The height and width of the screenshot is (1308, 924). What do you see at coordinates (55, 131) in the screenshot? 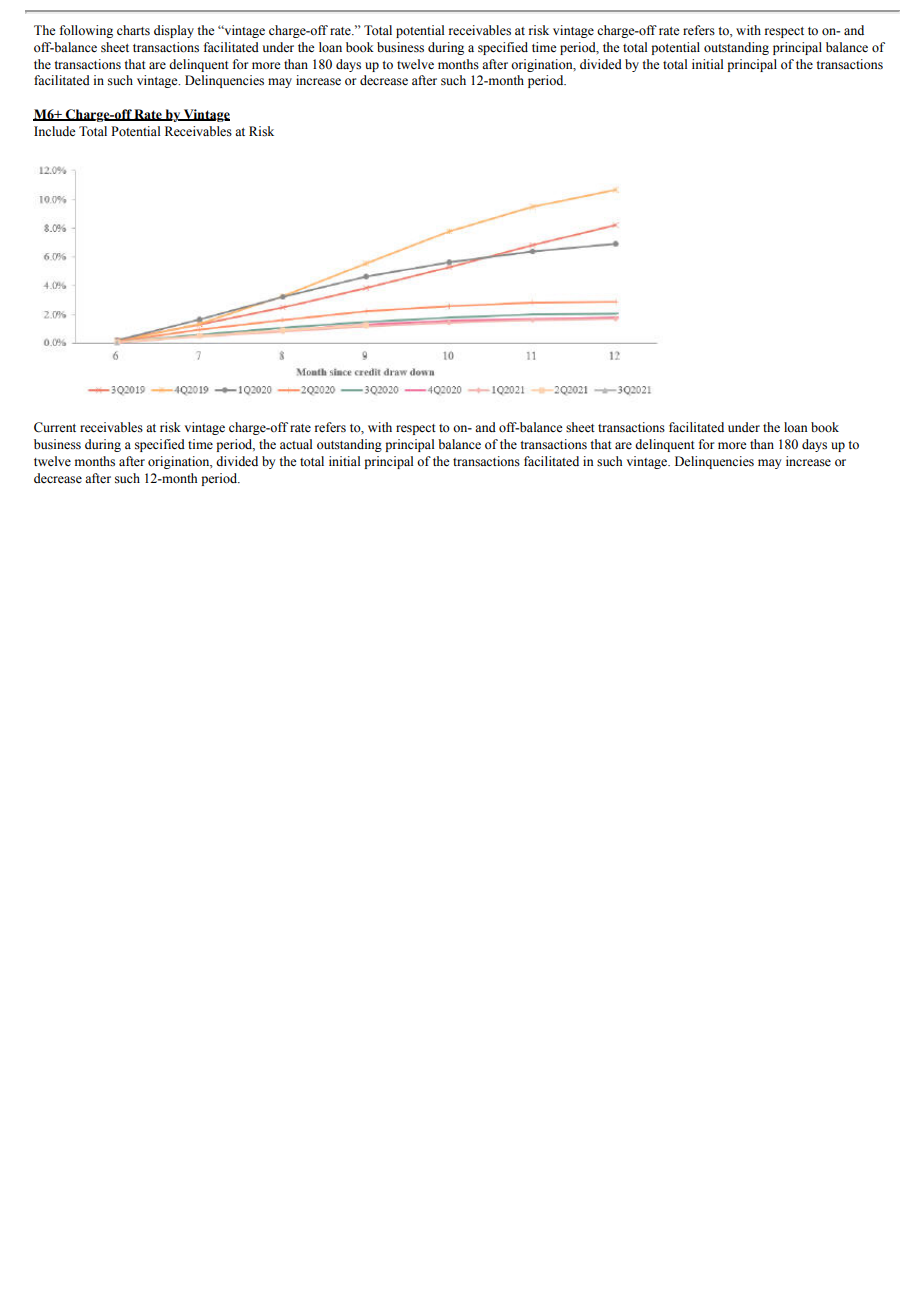
I see `Include` at bounding box center [55, 131].
